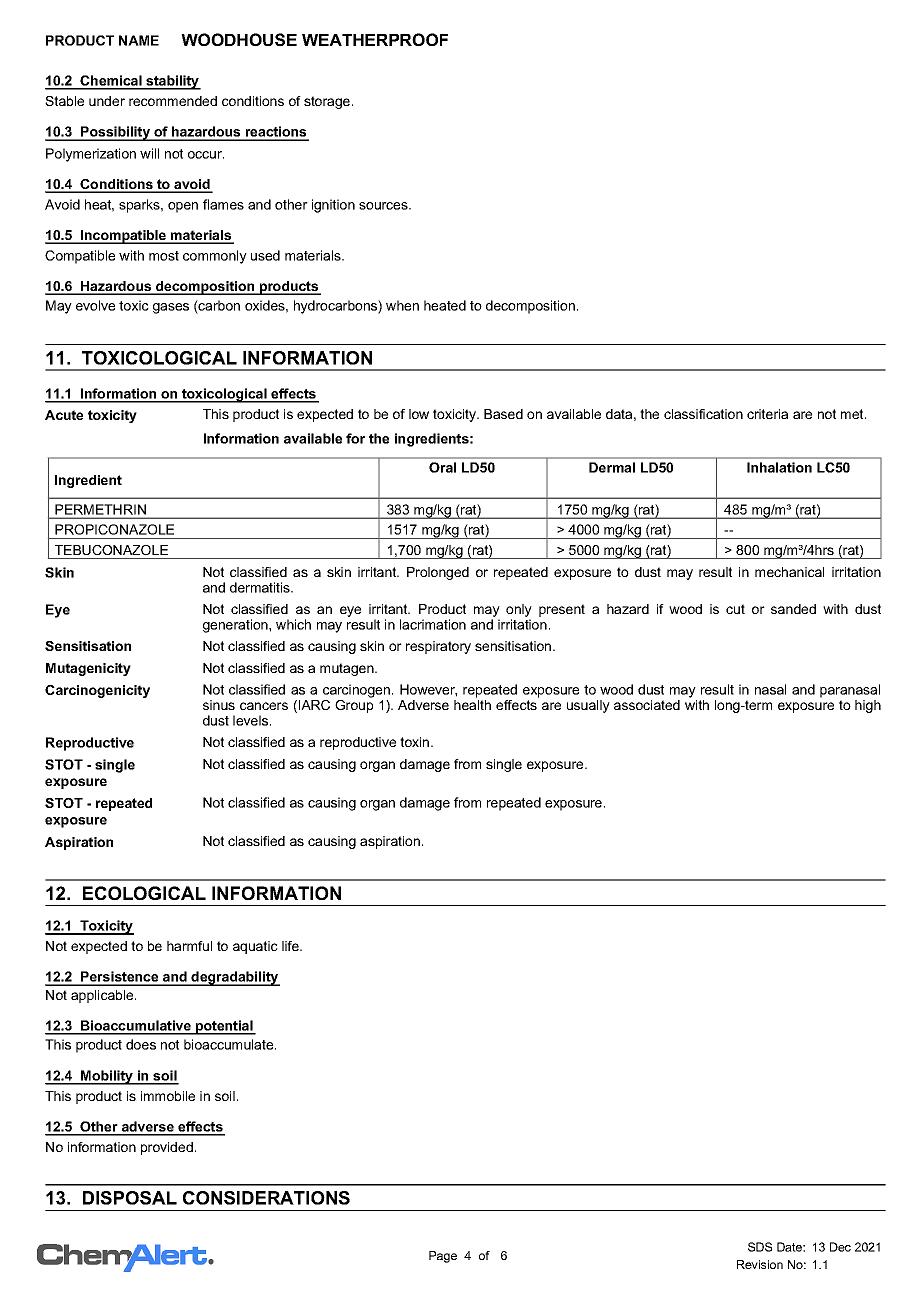 This page has height=1308, width=924. What do you see at coordinates (100, 509) in the page?
I see `PERMETHRIN` at bounding box center [100, 509].
